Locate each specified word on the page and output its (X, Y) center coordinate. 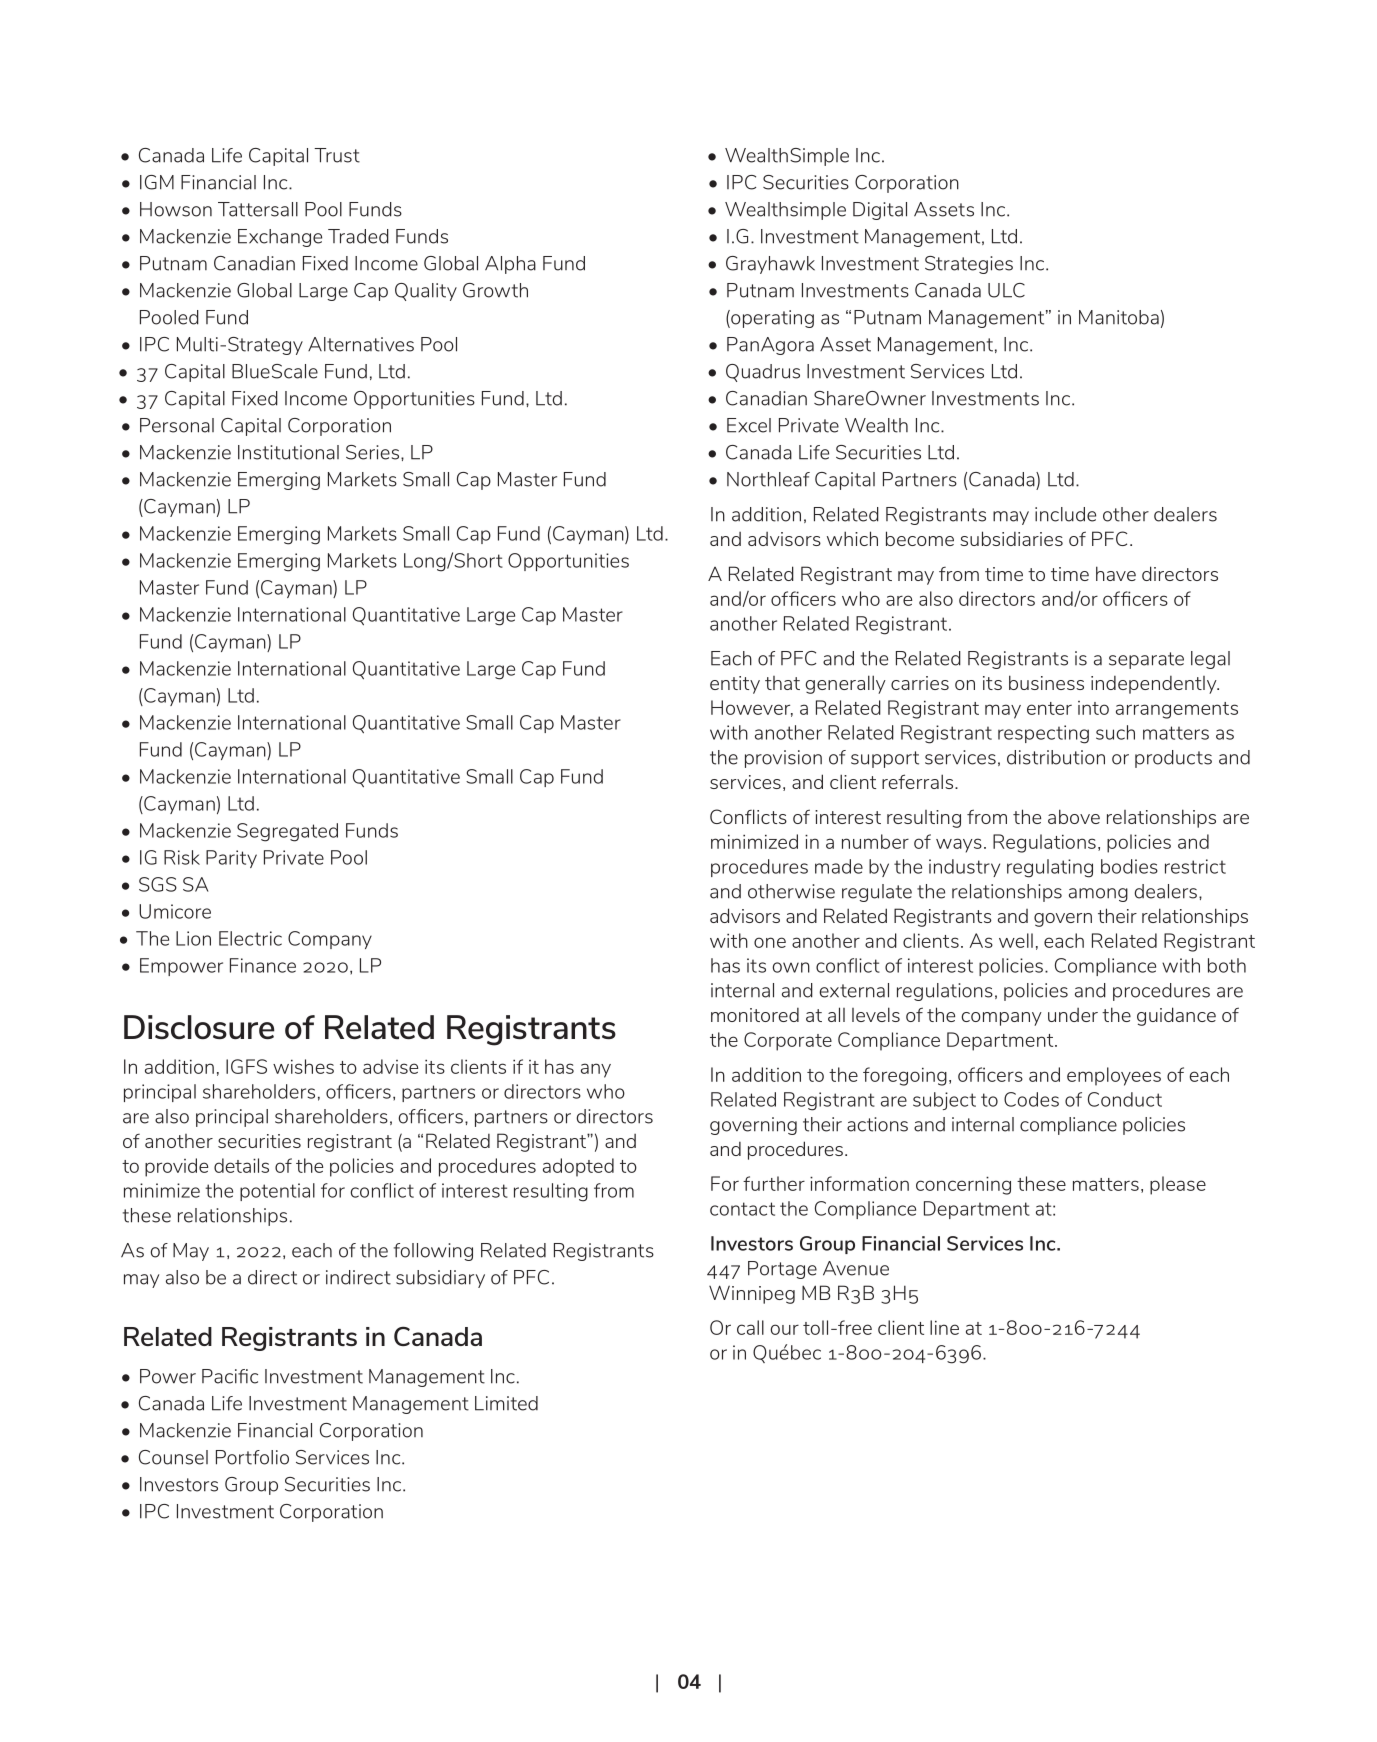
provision (783, 759)
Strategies (969, 265)
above (1074, 816)
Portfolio (252, 1457)
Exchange (280, 238)
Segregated (287, 832)
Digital (880, 211)
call (750, 1327)
